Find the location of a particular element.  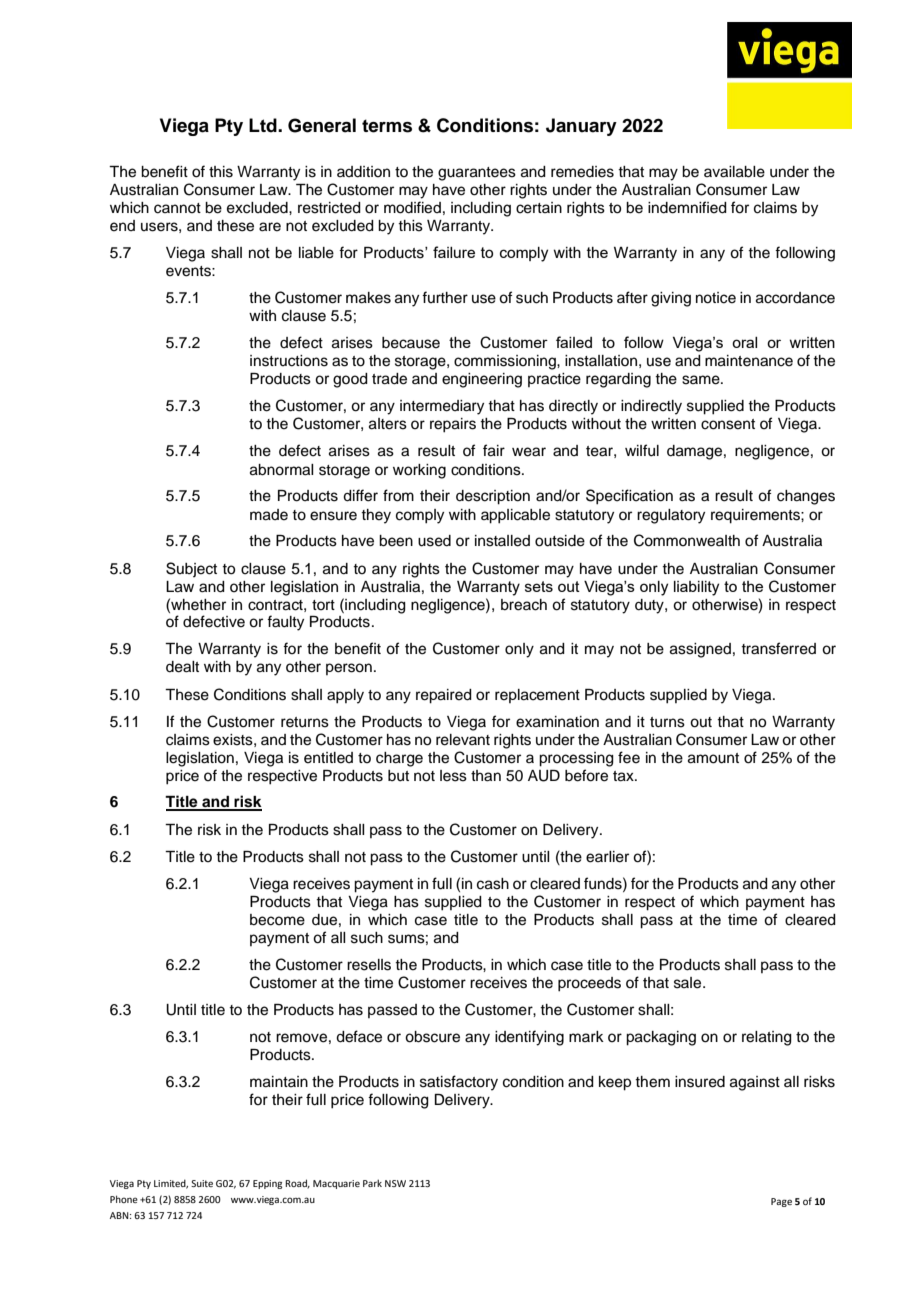

Suite is located at coordinates (202, 1183).
